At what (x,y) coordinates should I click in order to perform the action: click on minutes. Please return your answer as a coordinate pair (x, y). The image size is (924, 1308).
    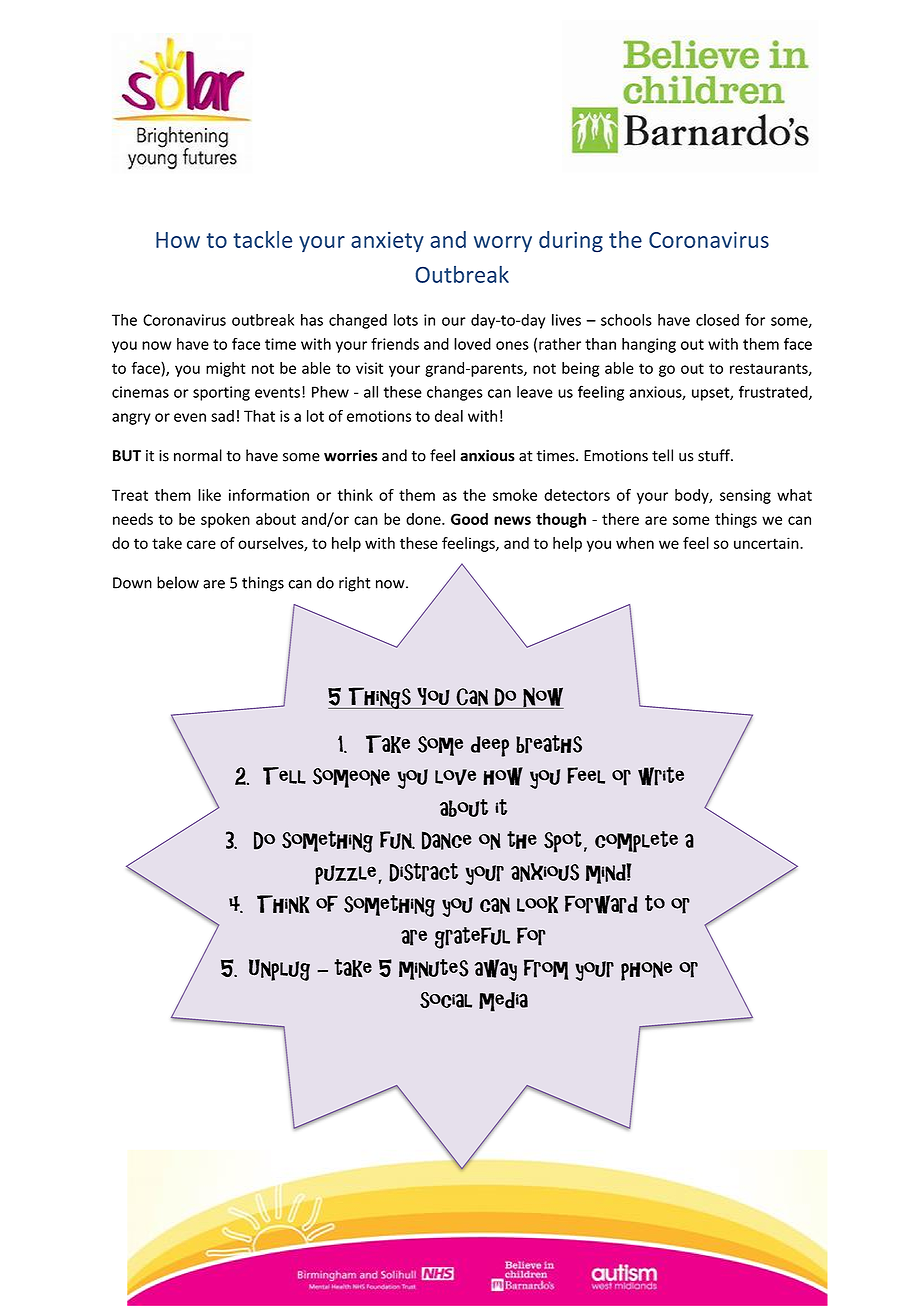
    Looking at the image, I should click on (434, 969).
